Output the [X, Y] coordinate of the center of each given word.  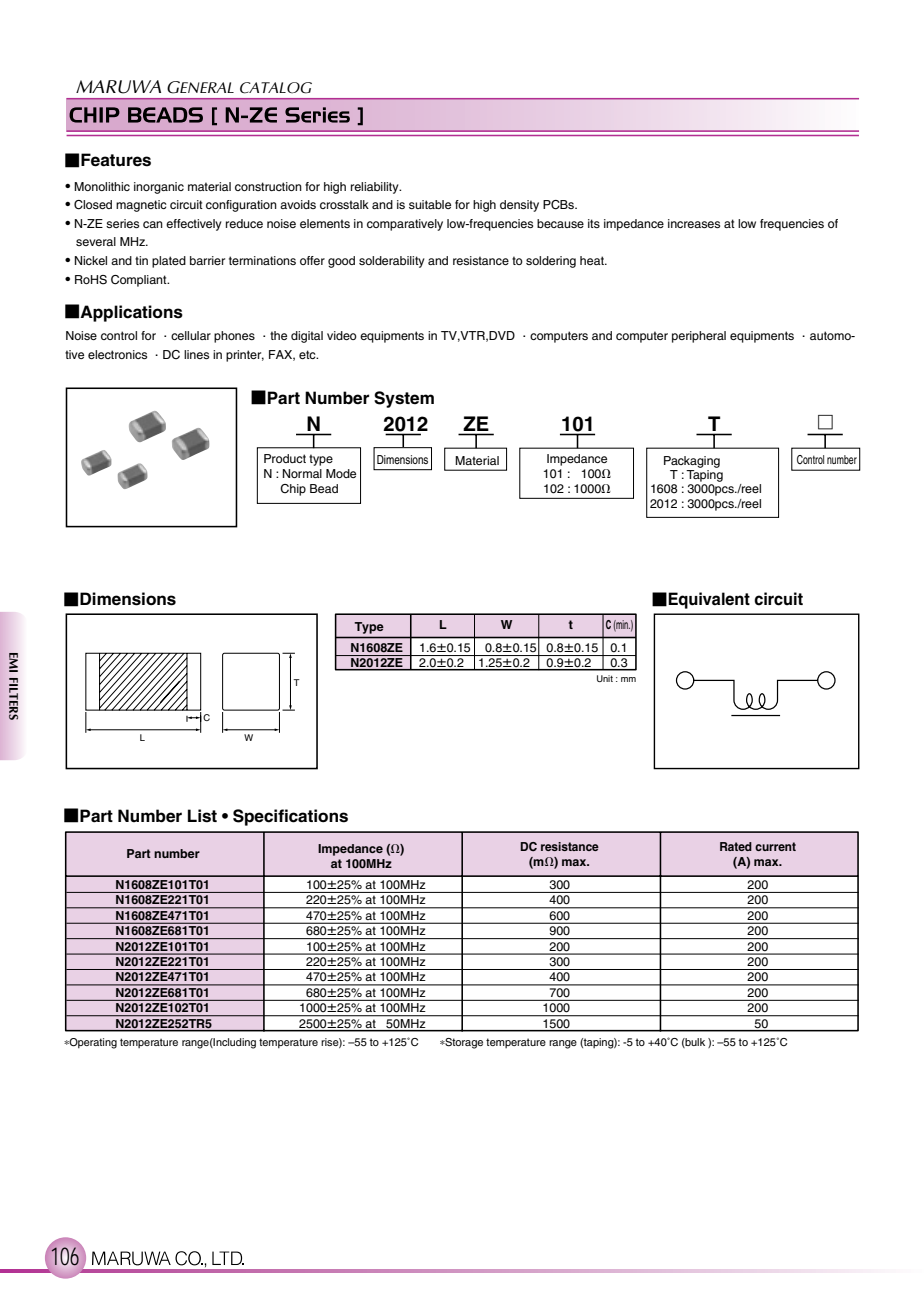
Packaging [692, 462]
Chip [293, 490]
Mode [341, 473]
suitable [430, 204]
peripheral [699, 337]
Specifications [290, 817]
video [342, 335]
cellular [191, 335]
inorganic [159, 188]
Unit [605, 678]
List [202, 816]
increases [694, 223]
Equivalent [709, 600]
